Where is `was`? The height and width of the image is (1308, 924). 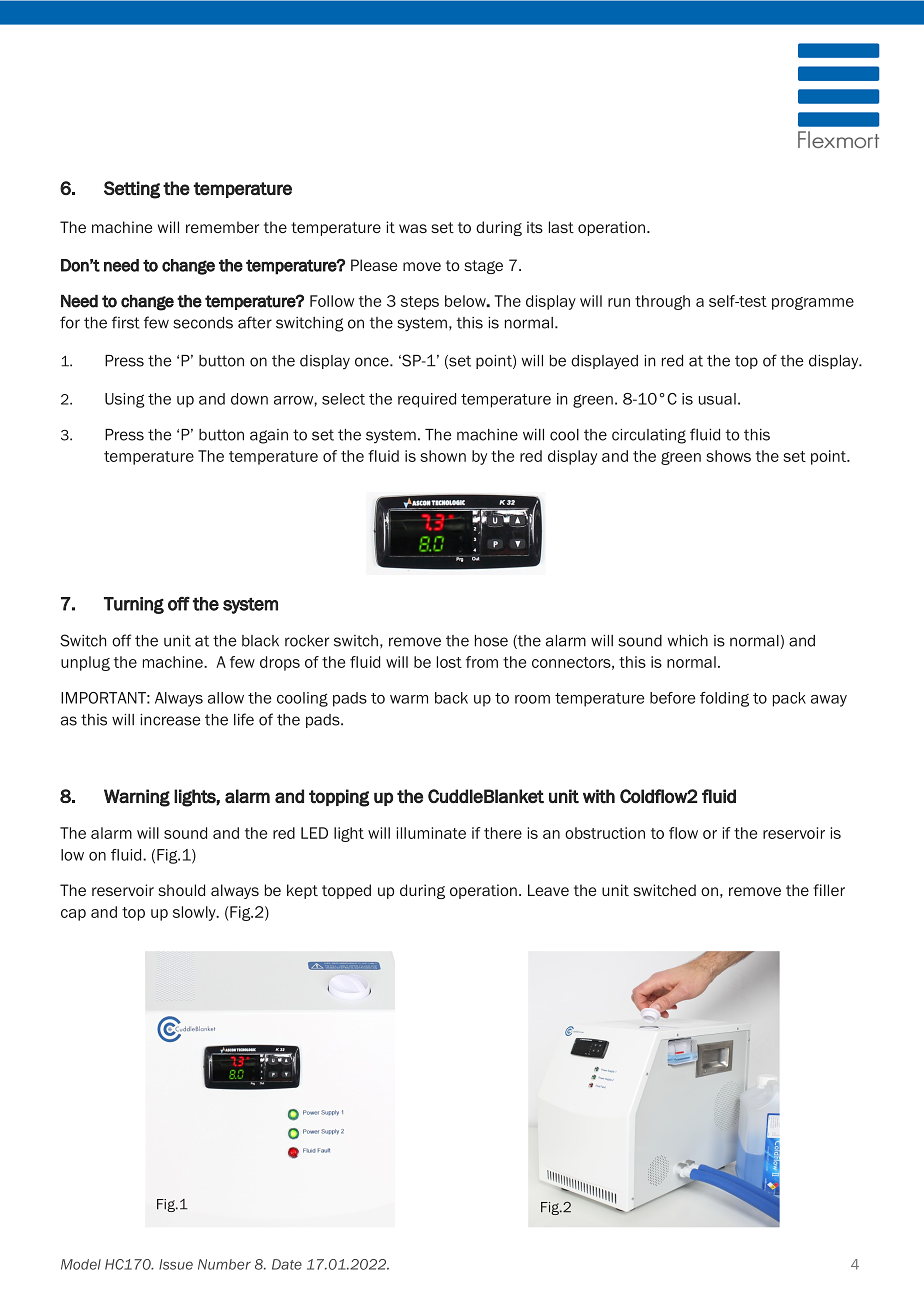 was is located at coordinates (413, 228).
